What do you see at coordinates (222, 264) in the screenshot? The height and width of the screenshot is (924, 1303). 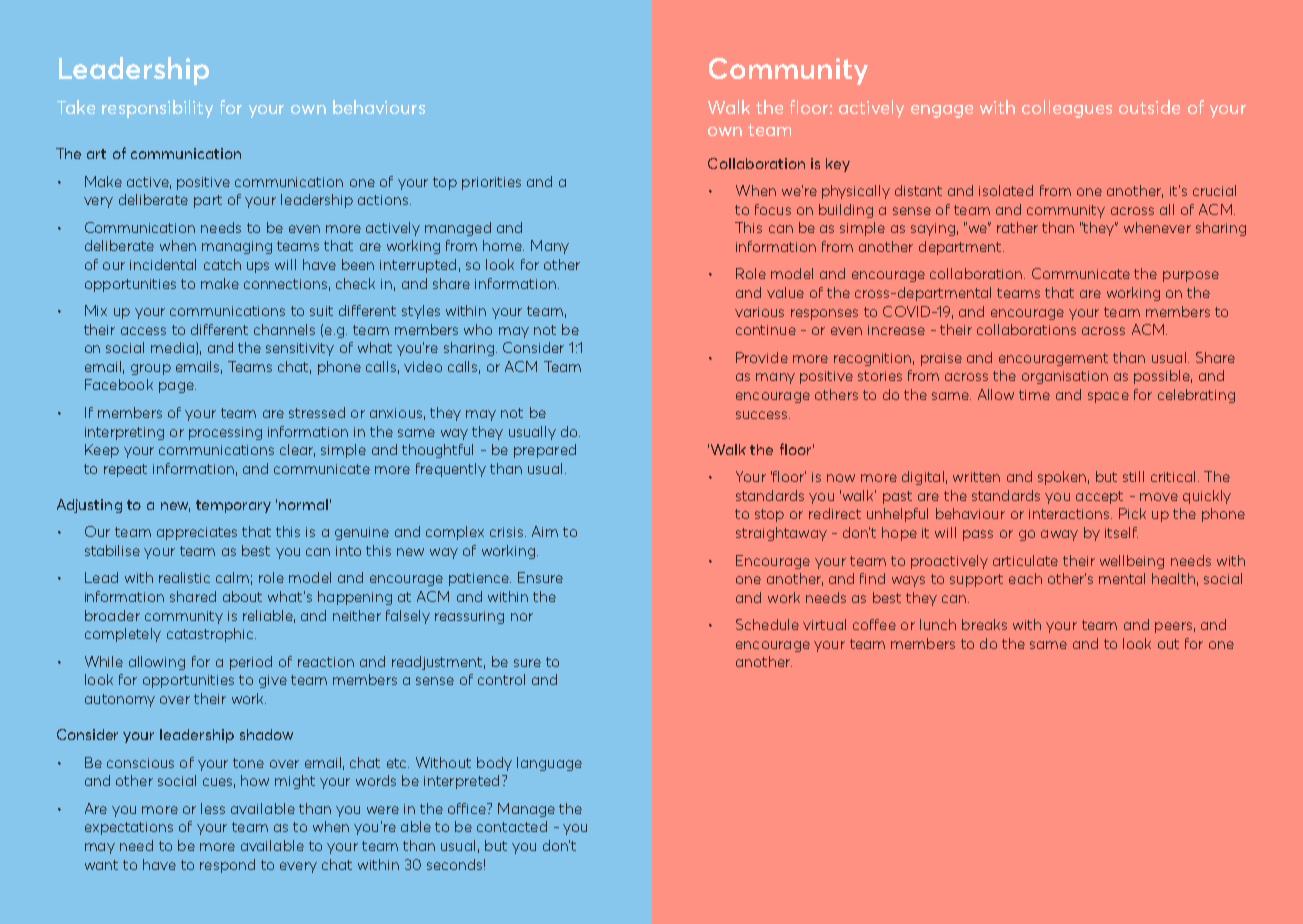 I see `catch` at bounding box center [222, 264].
